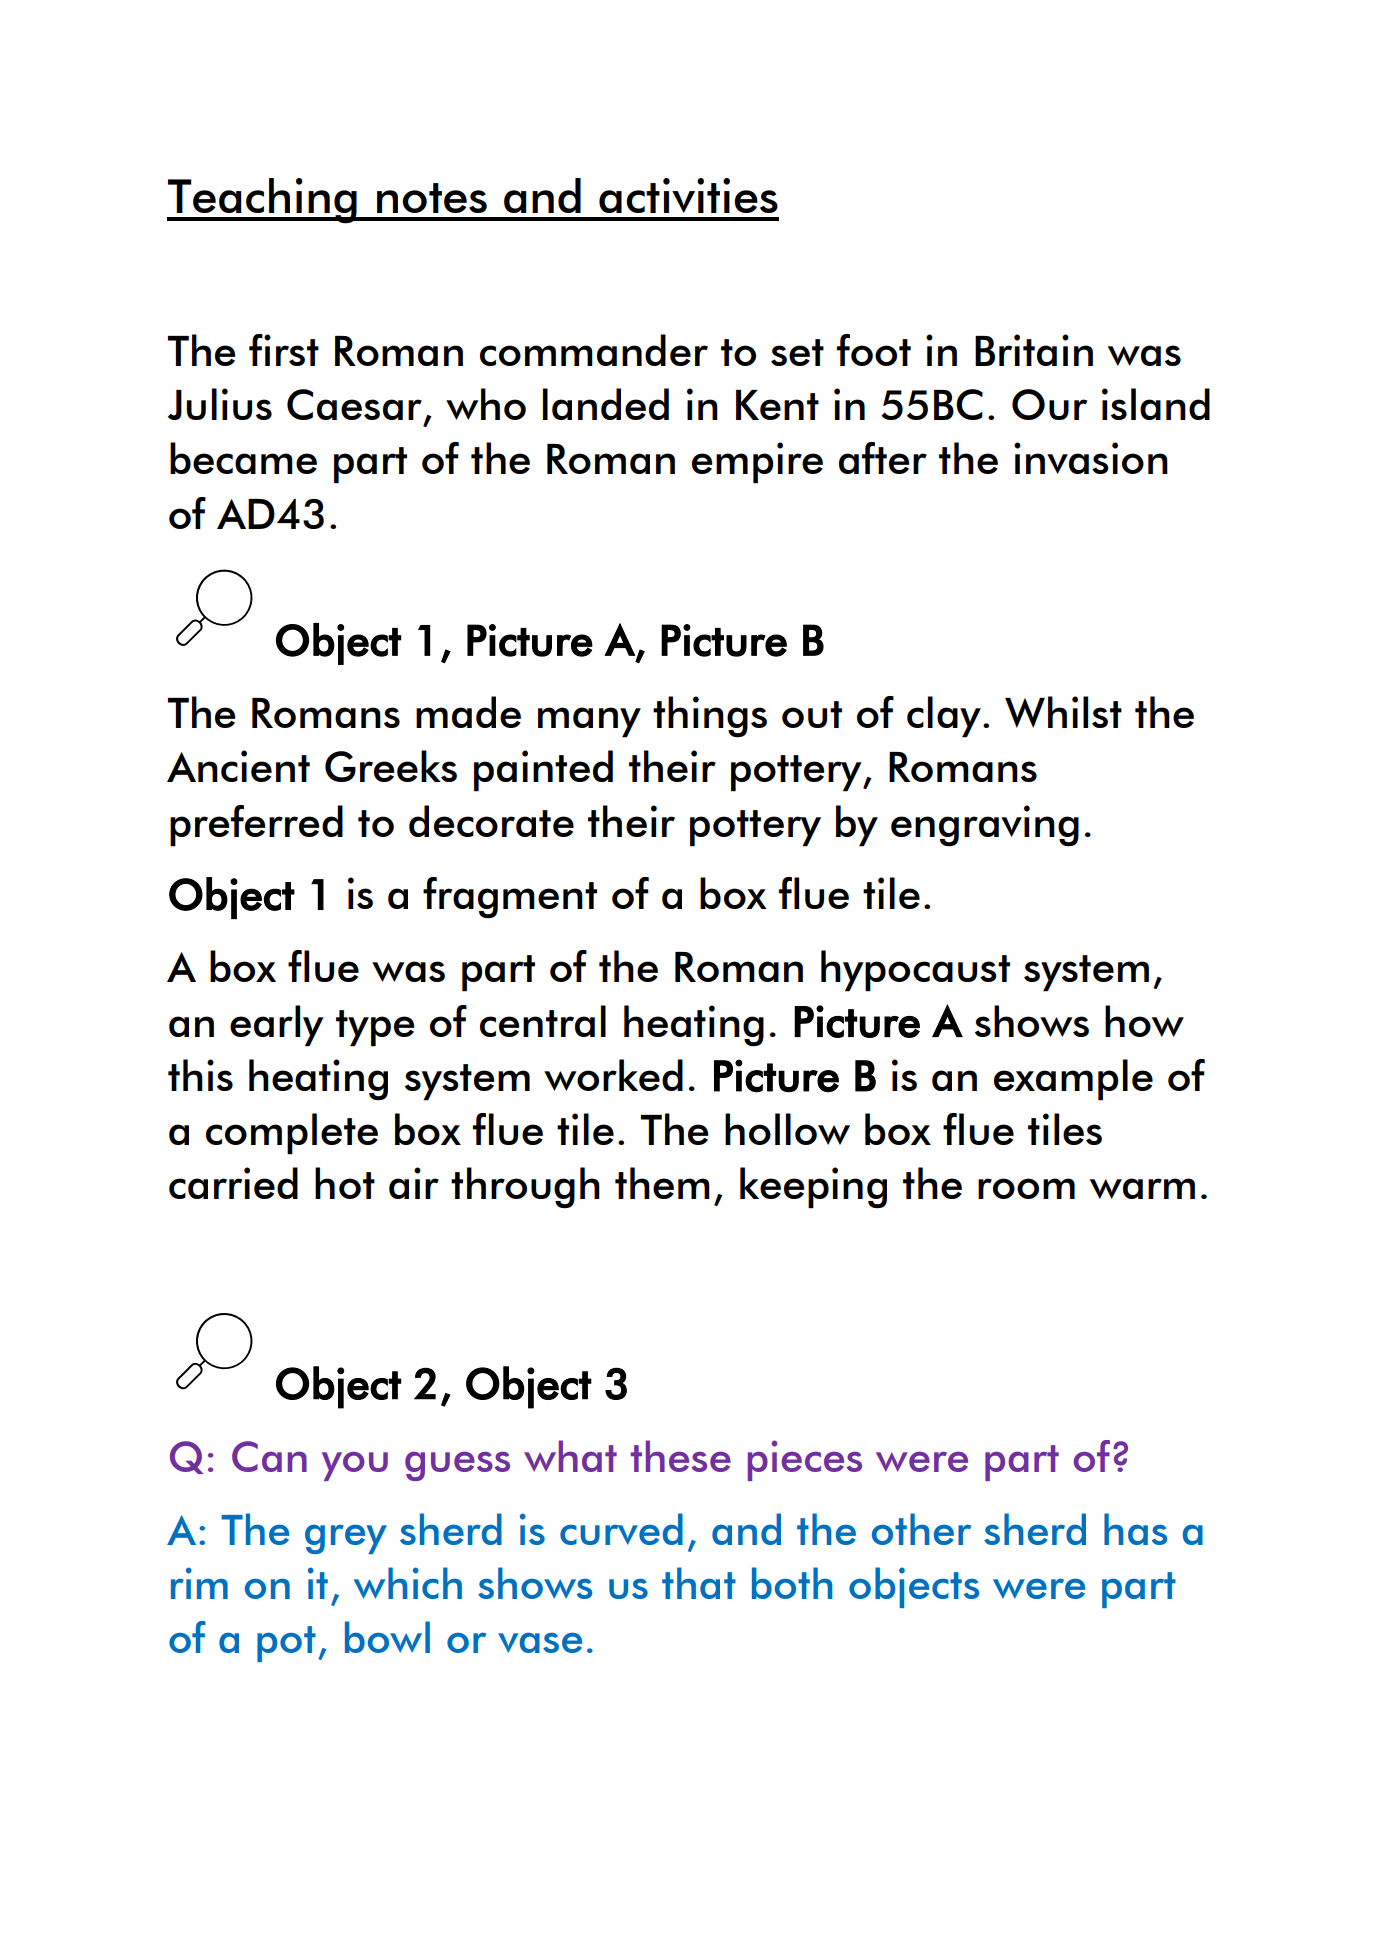  Describe the element at coordinates (681, 1456) in the screenshot. I see `these` at that location.
